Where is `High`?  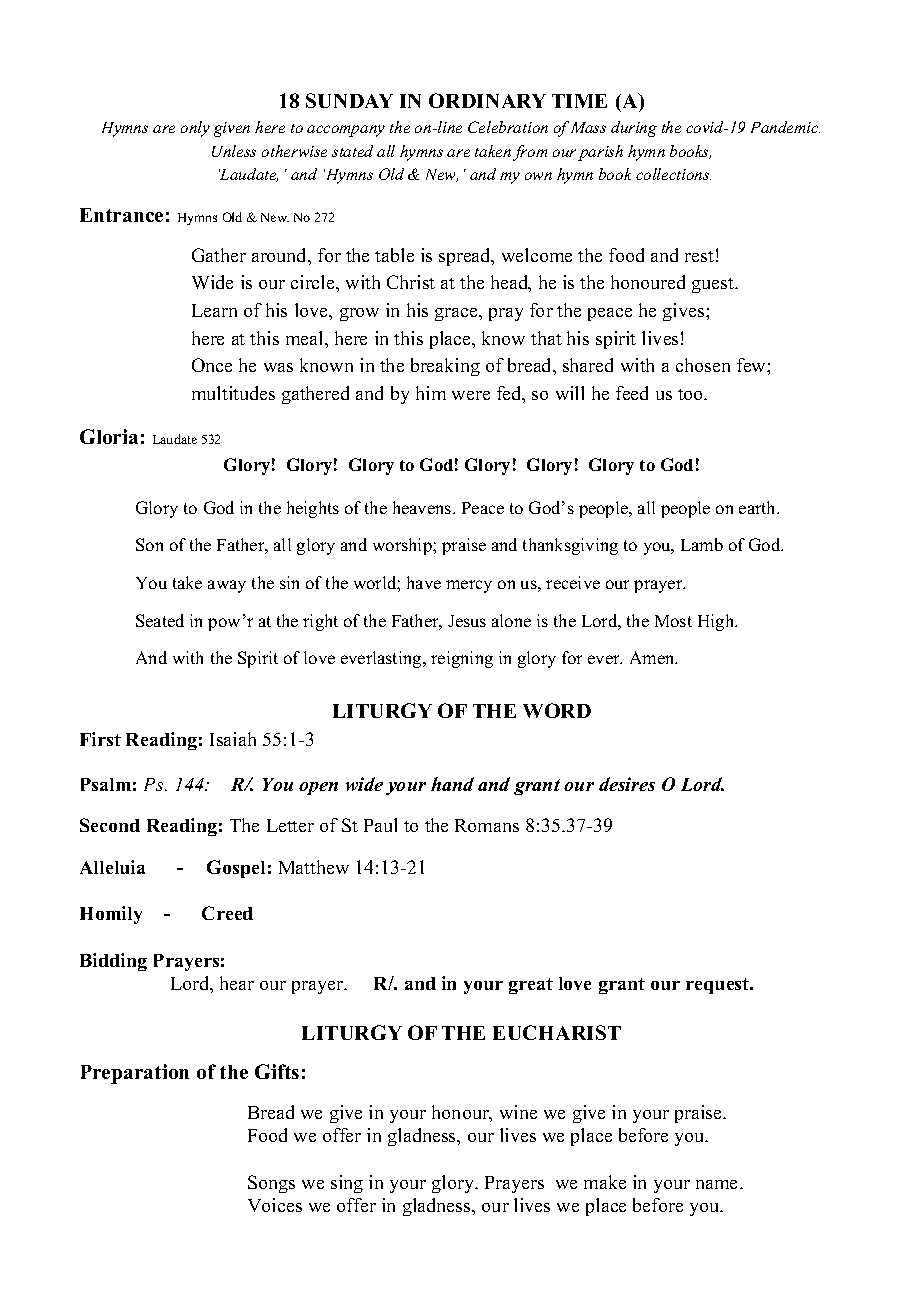 High is located at coordinates (717, 622).
